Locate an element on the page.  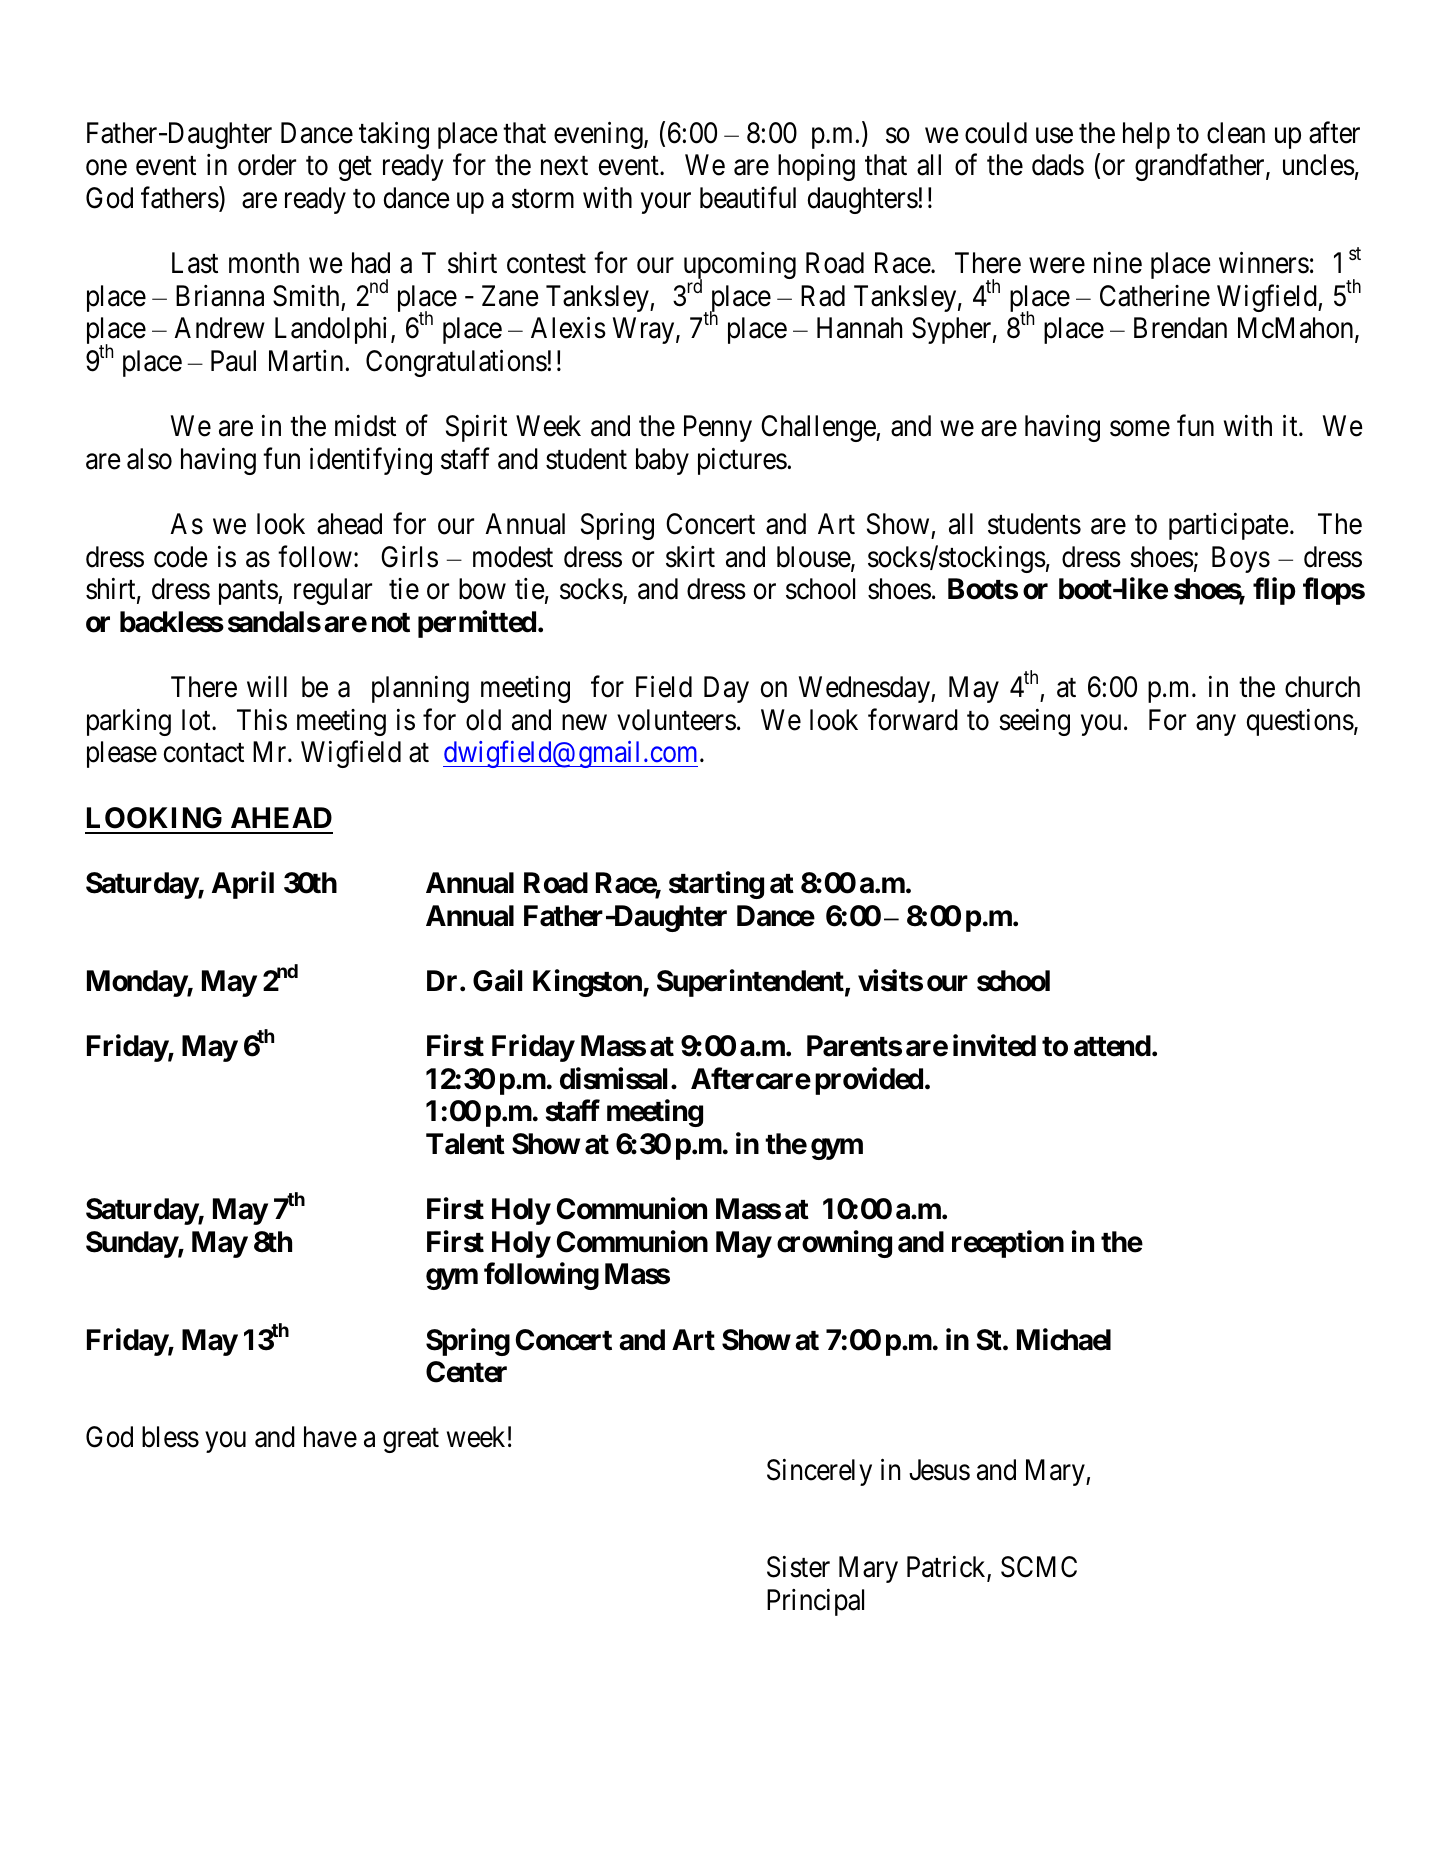
dismissal is located at coordinates (613, 1078).
